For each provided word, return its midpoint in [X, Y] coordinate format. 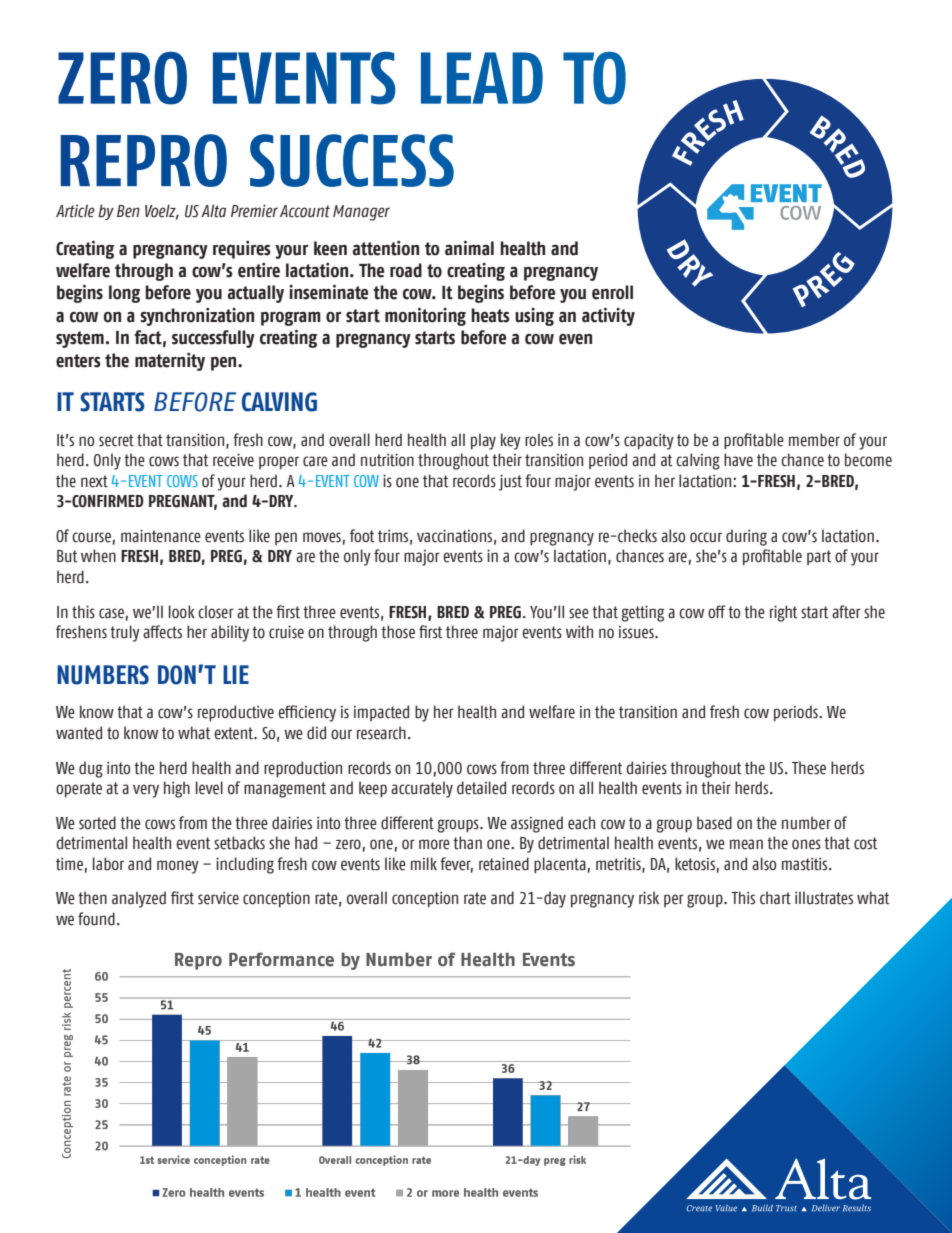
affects [162, 632]
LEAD [482, 78]
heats [490, 315]
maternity [170, 361]
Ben [128, 211]
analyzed [139, 899]
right [784, 613]
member [814, 440]
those [398, 632]
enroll [612, 292]
